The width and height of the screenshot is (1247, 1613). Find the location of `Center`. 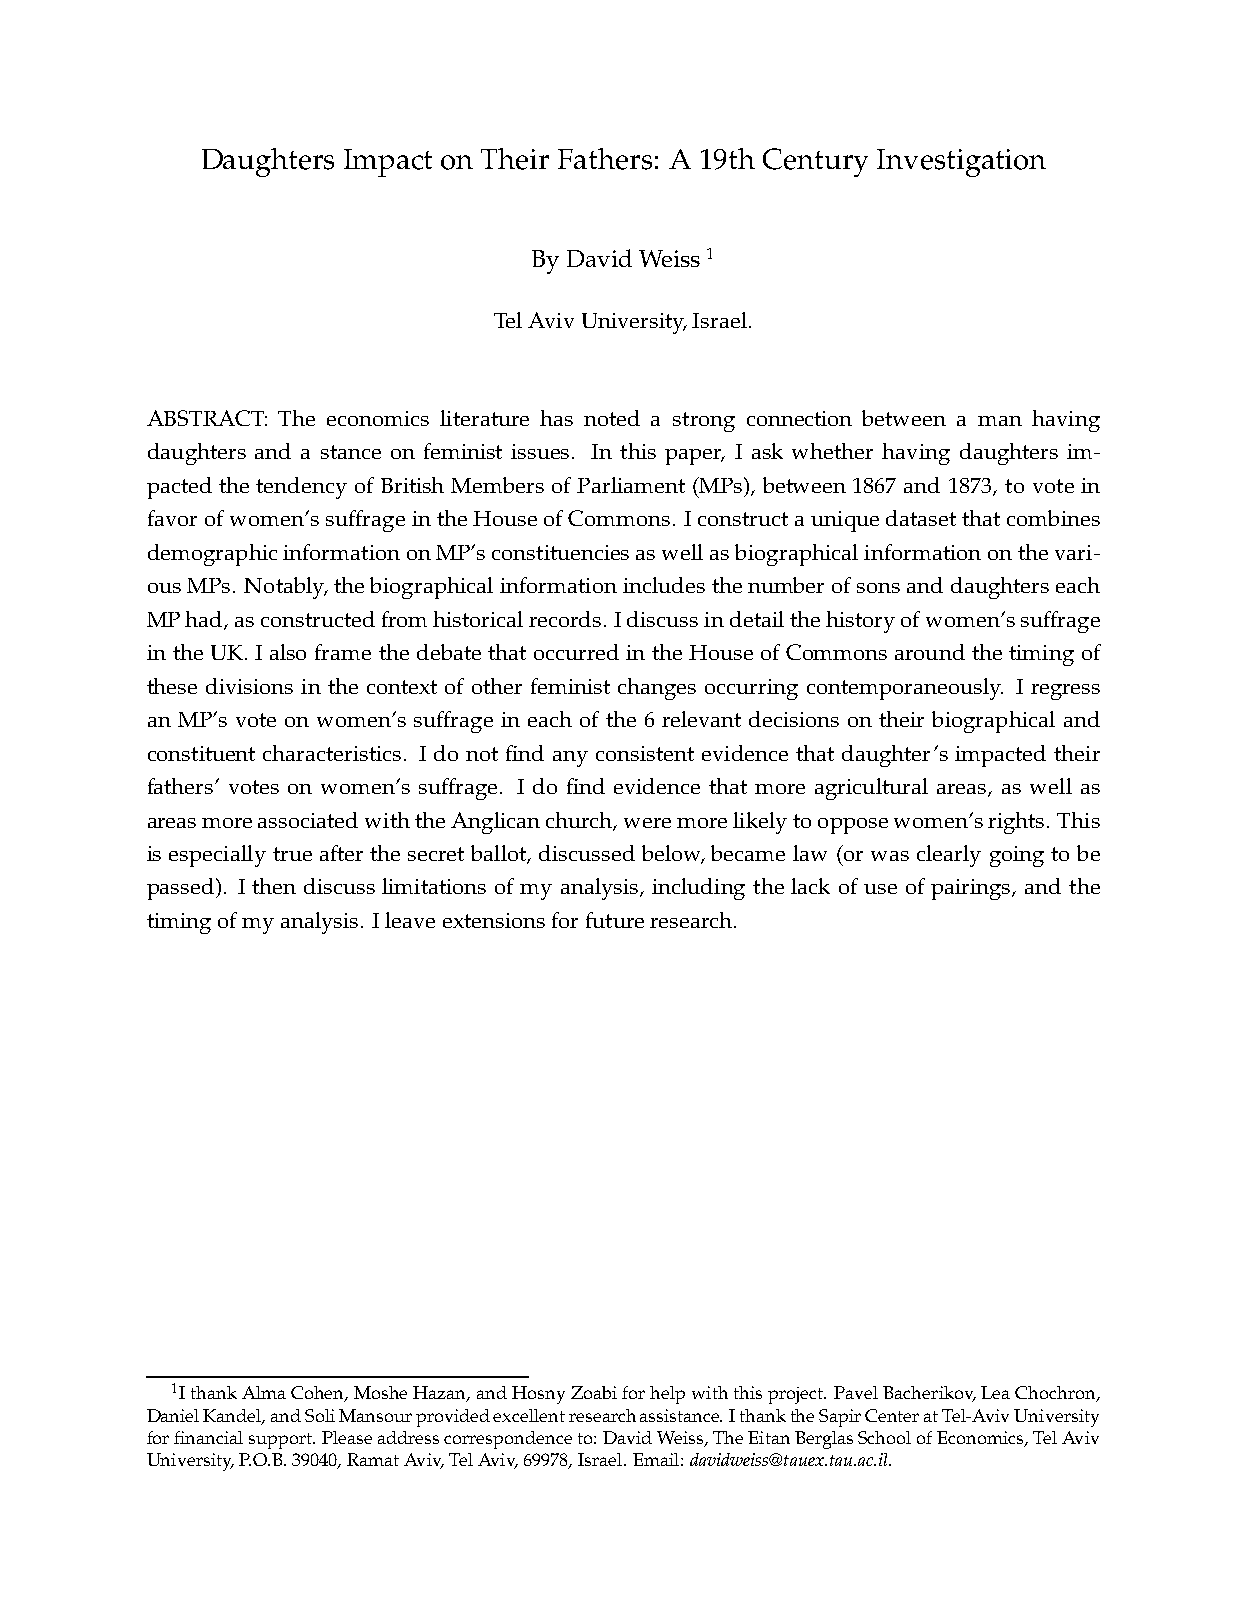

Center is located at coordinates (892, 1415).
